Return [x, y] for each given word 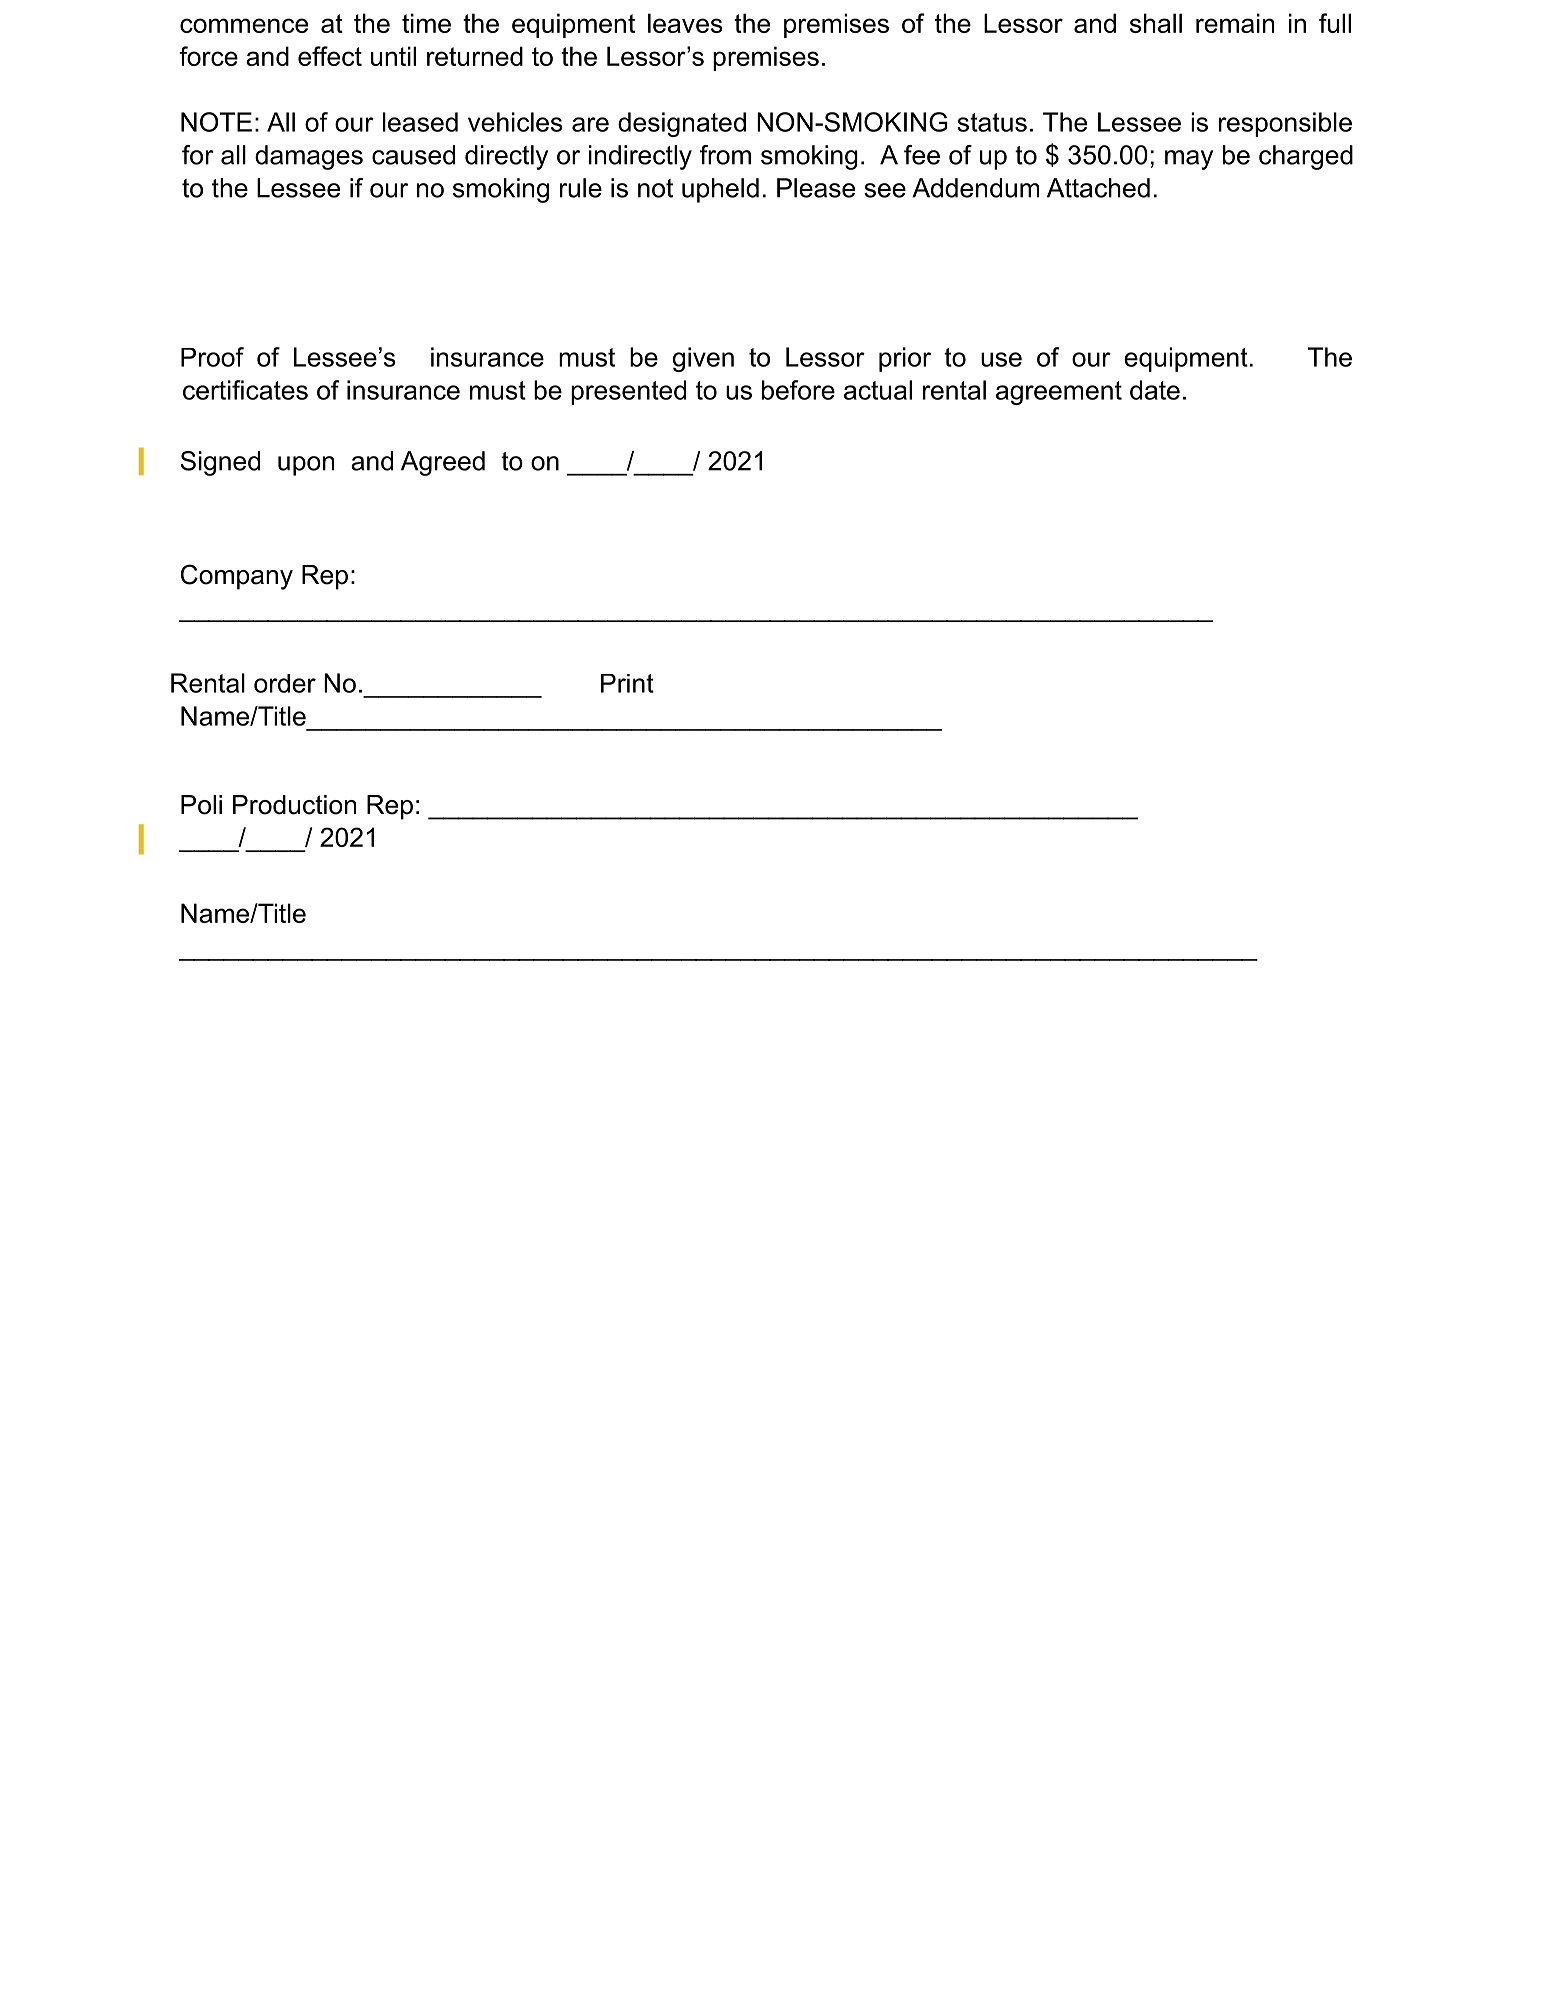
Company [237, 577]
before [798, 390]
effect [330, 56]
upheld [720, 190]
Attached [1098, 188]
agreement [1059, 393]
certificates [245, 390]
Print [627, 683]
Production [294, 805]
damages [309, 157]
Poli [201, 805]
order [285, 683]
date [1155, 390]
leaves [685, 23]
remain [1235, 23]
